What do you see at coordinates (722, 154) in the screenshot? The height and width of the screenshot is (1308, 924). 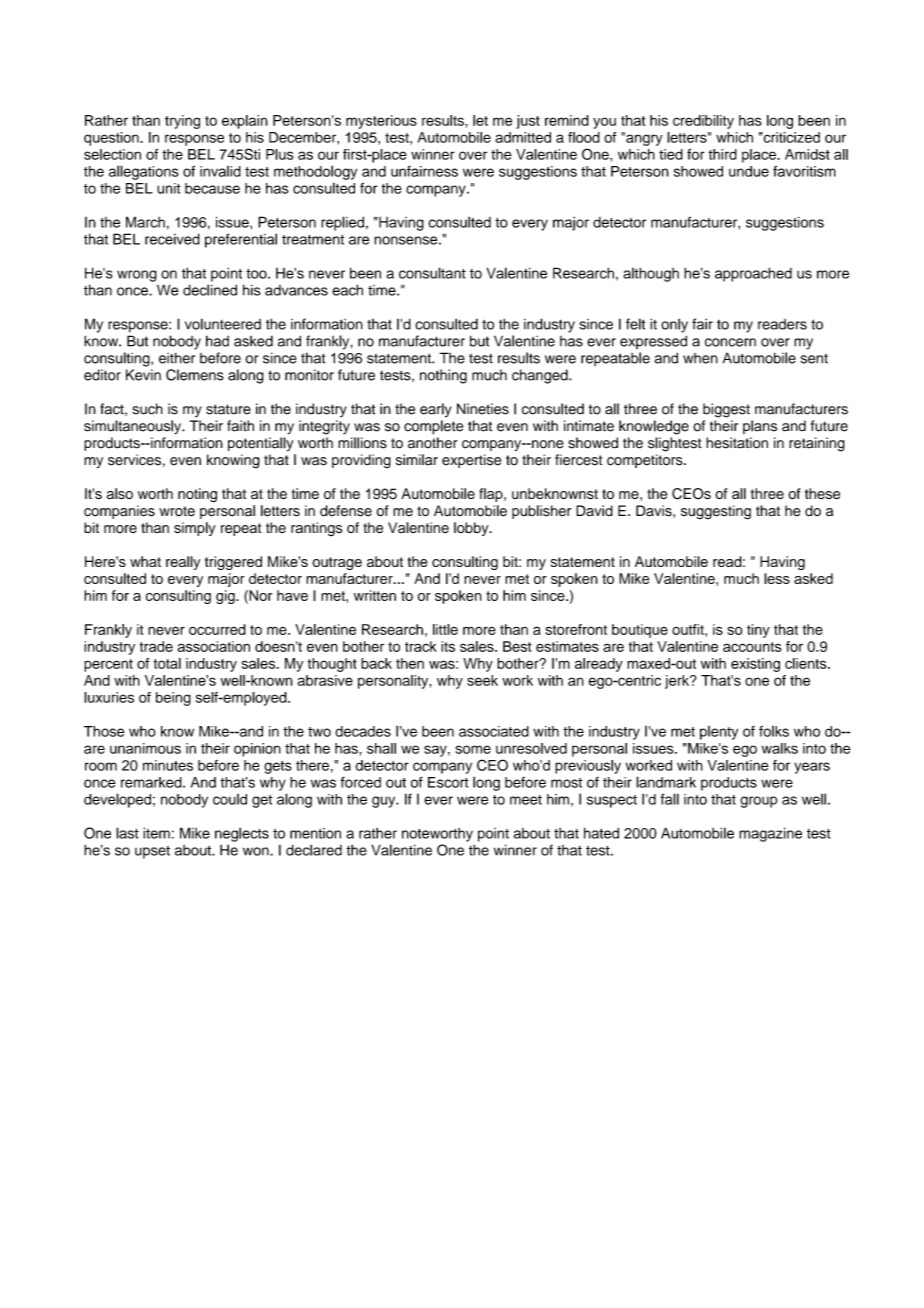 I see `third` at bounding box center [722, 154].
